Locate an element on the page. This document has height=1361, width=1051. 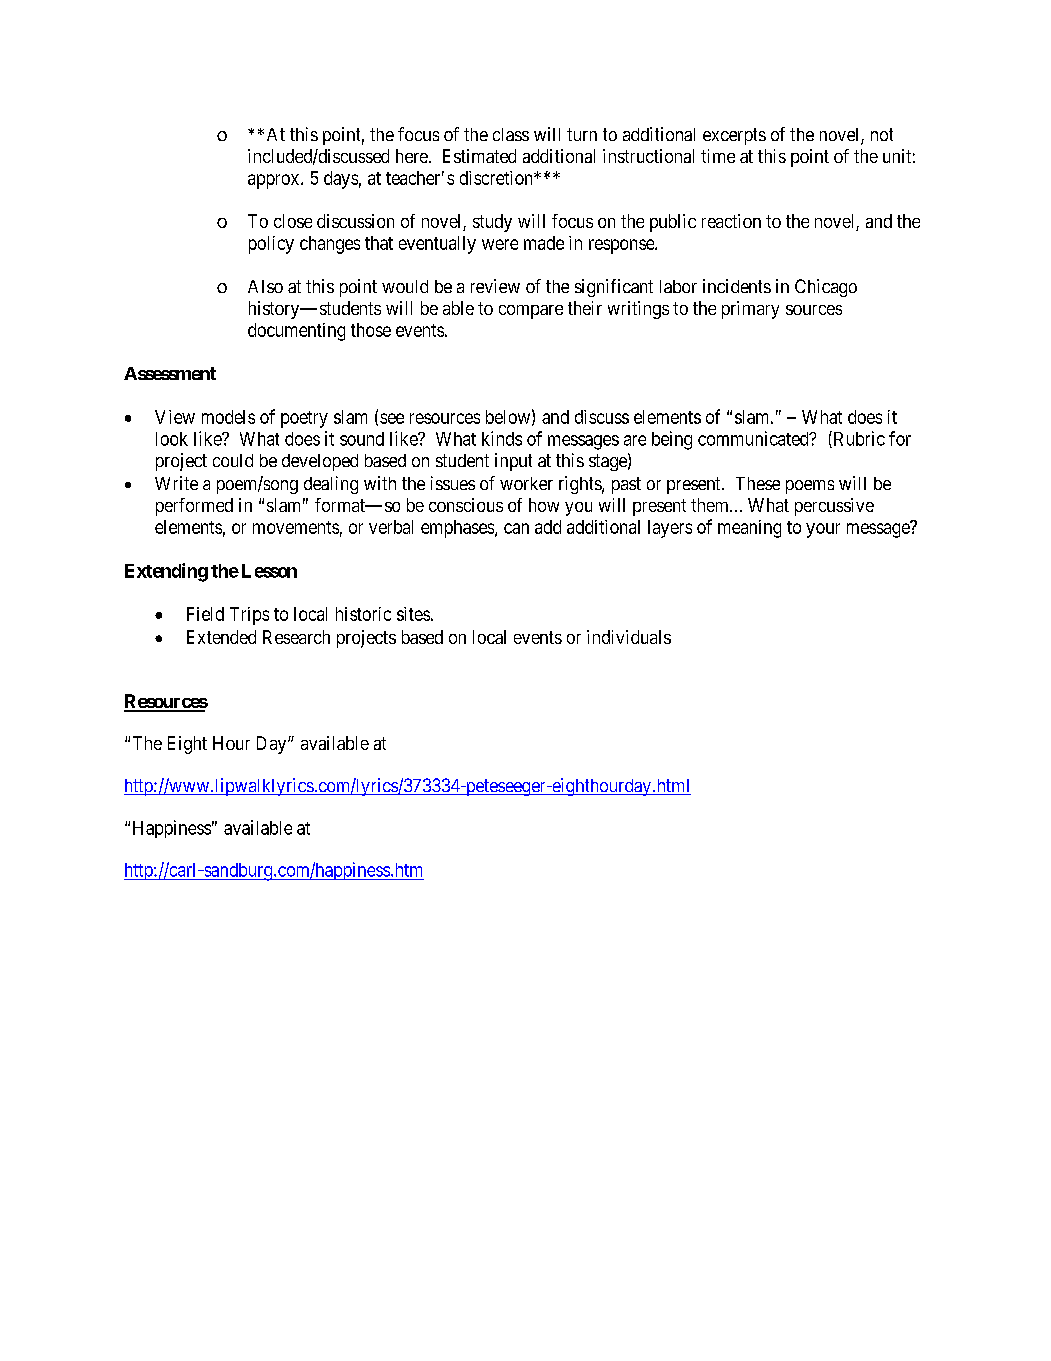
Trips is located at coordinates (249, 616).
